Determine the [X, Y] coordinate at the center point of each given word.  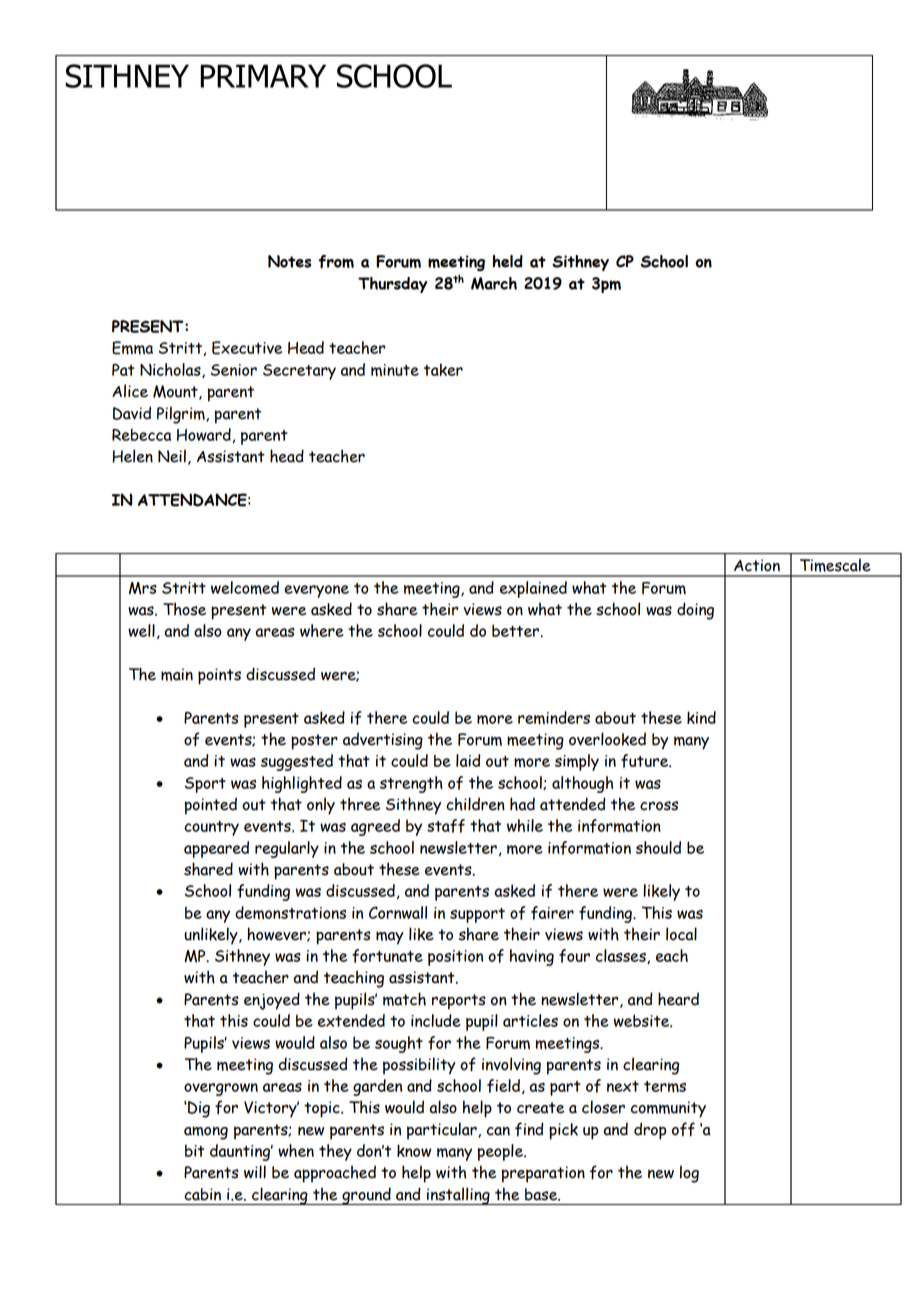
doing [695, 611]
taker [443, 369]
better [517, 630]
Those [184, 609]
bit [194, 1150]
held [508, 261]
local [681, 934]
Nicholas [171, 370]
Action [757, 565]
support [477, 915]
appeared [216, 849]
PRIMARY [263, 76]
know [414, 1150]
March [494, 283]
